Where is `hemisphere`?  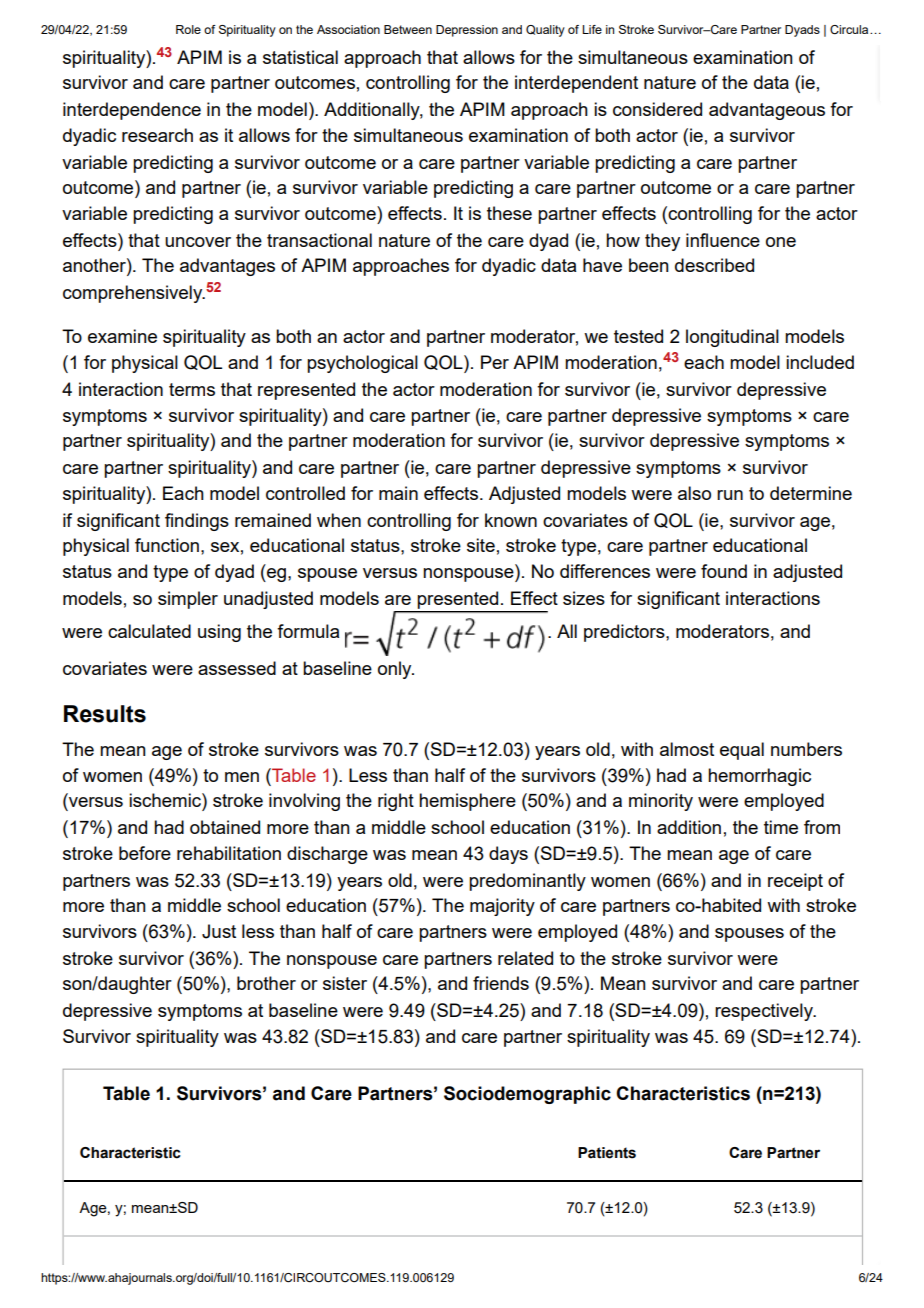
hemisphere is located at coordinates (467, 802).
